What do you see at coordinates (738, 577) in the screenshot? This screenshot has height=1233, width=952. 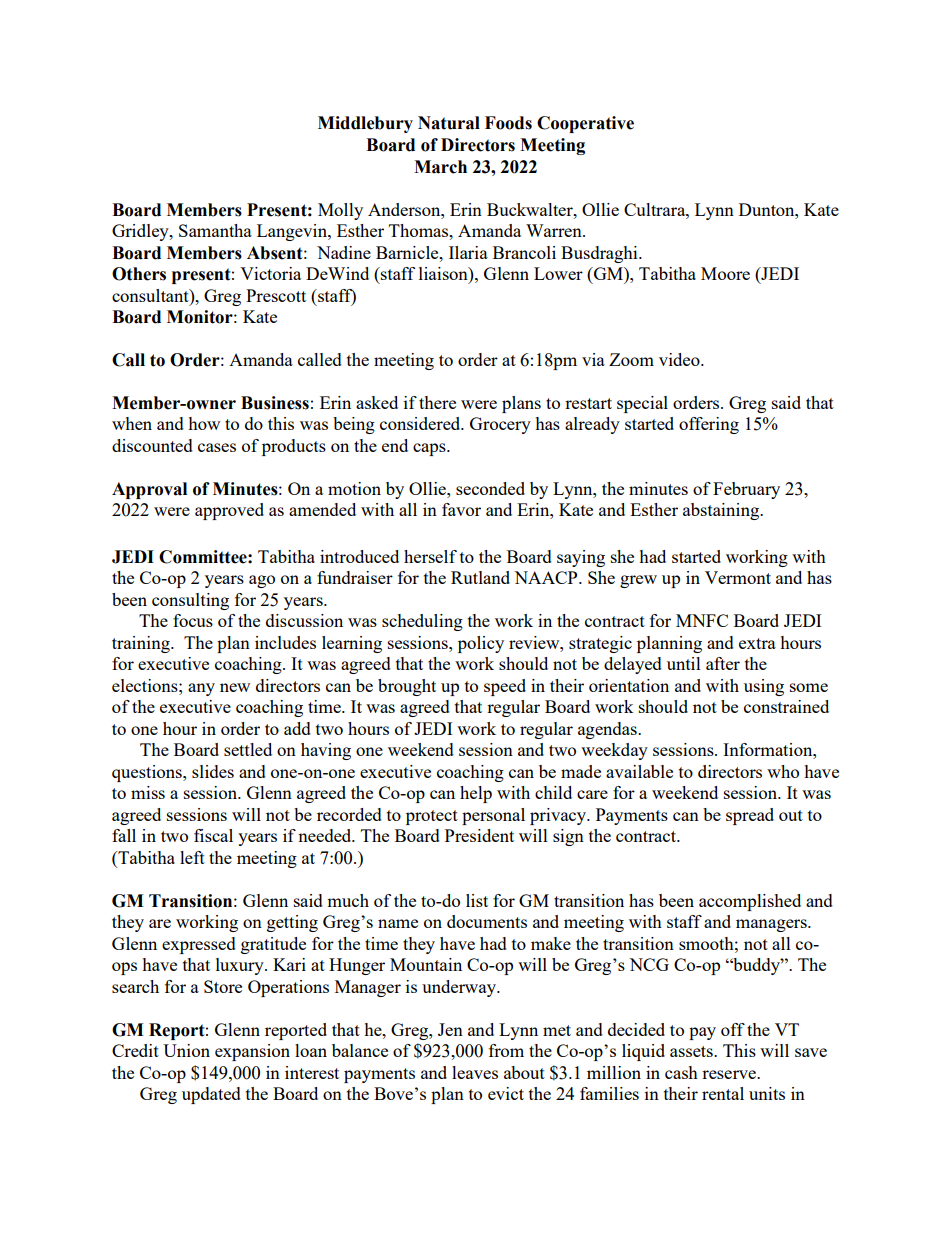 I see `Vermont` at bounding box center [738, 577].
